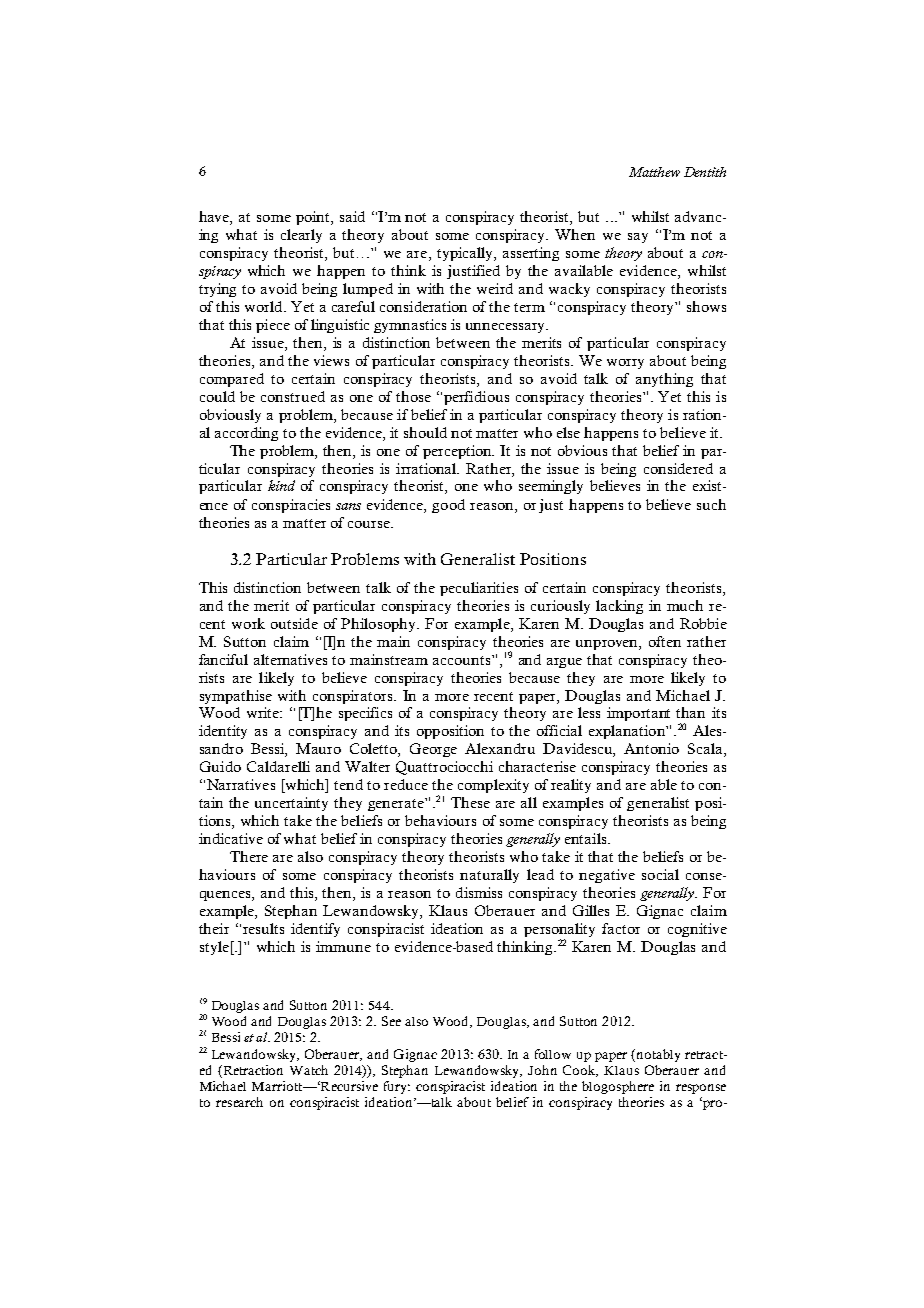 The image size is (924, 1308). I want to click on outside, so click(294, 623).
